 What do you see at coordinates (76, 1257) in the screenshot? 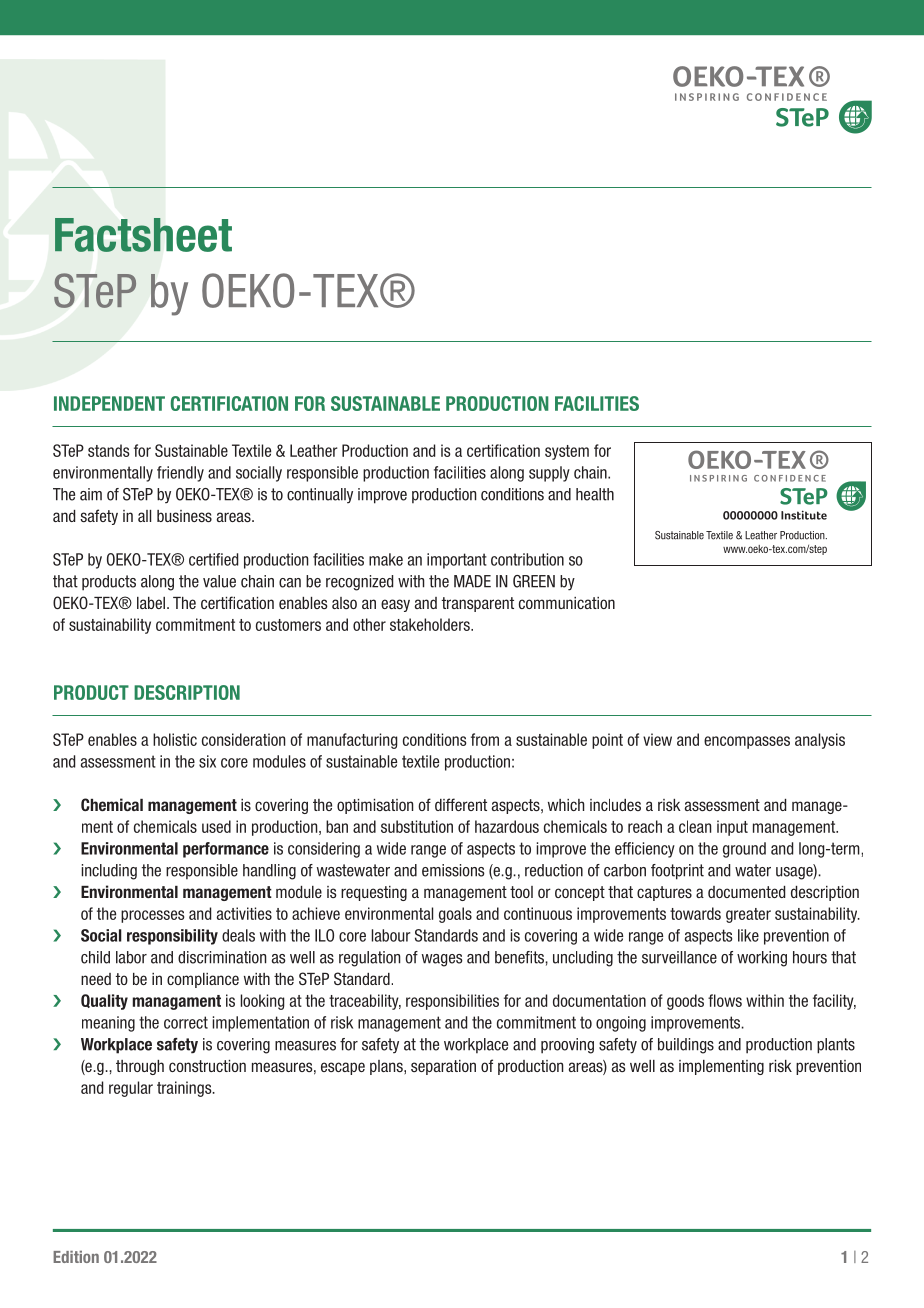
I see `Edition` at bounding box center [76, 1257].
